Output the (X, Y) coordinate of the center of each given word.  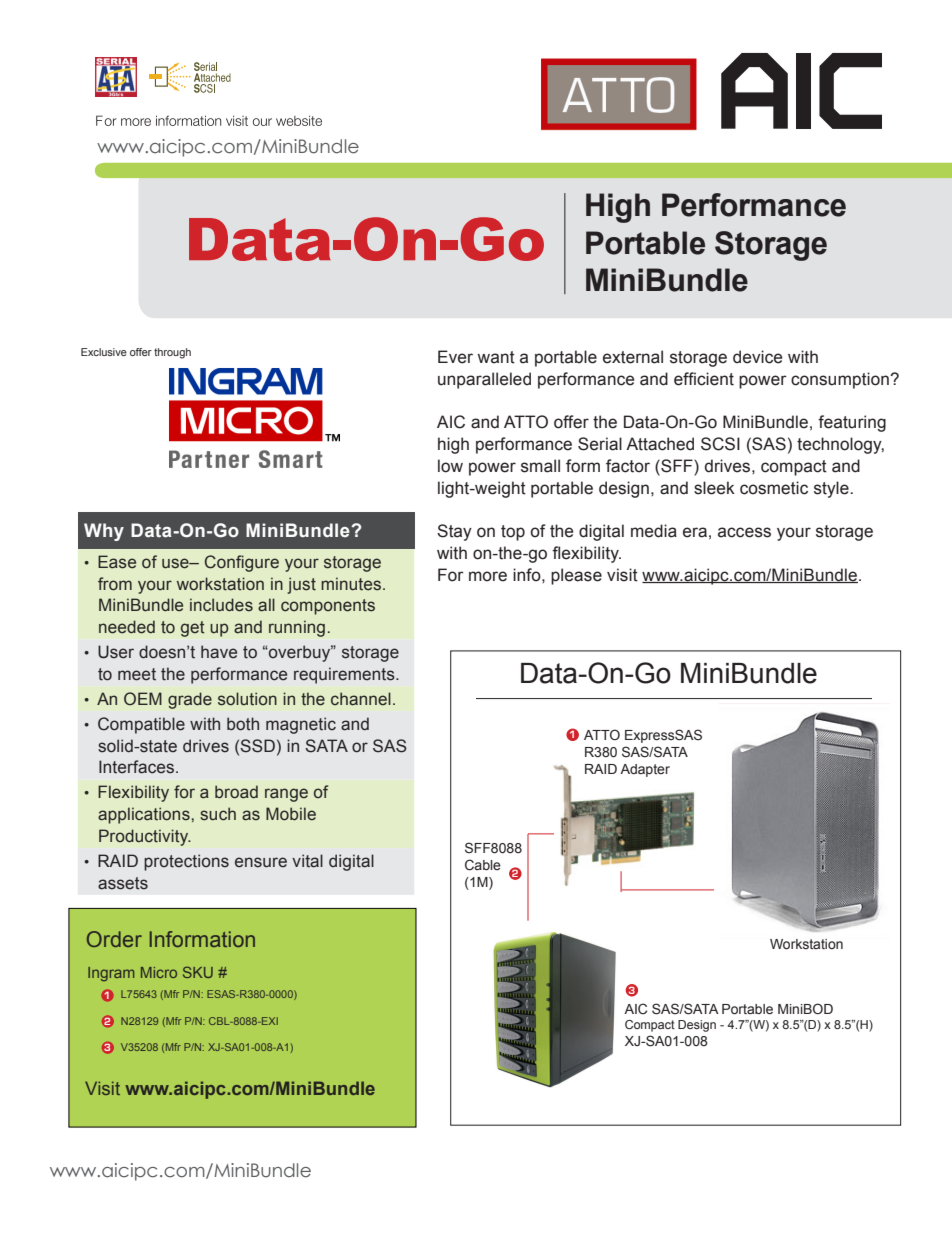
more (488, 576)
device (757, 357)
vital (307, 861)
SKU (198, 972)
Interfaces (136, 767)
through (172, 353)
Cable (483, 865)
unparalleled (484, 380)
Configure (242, 563)
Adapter (645, 770)
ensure (261, 862)
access (744, 532)
